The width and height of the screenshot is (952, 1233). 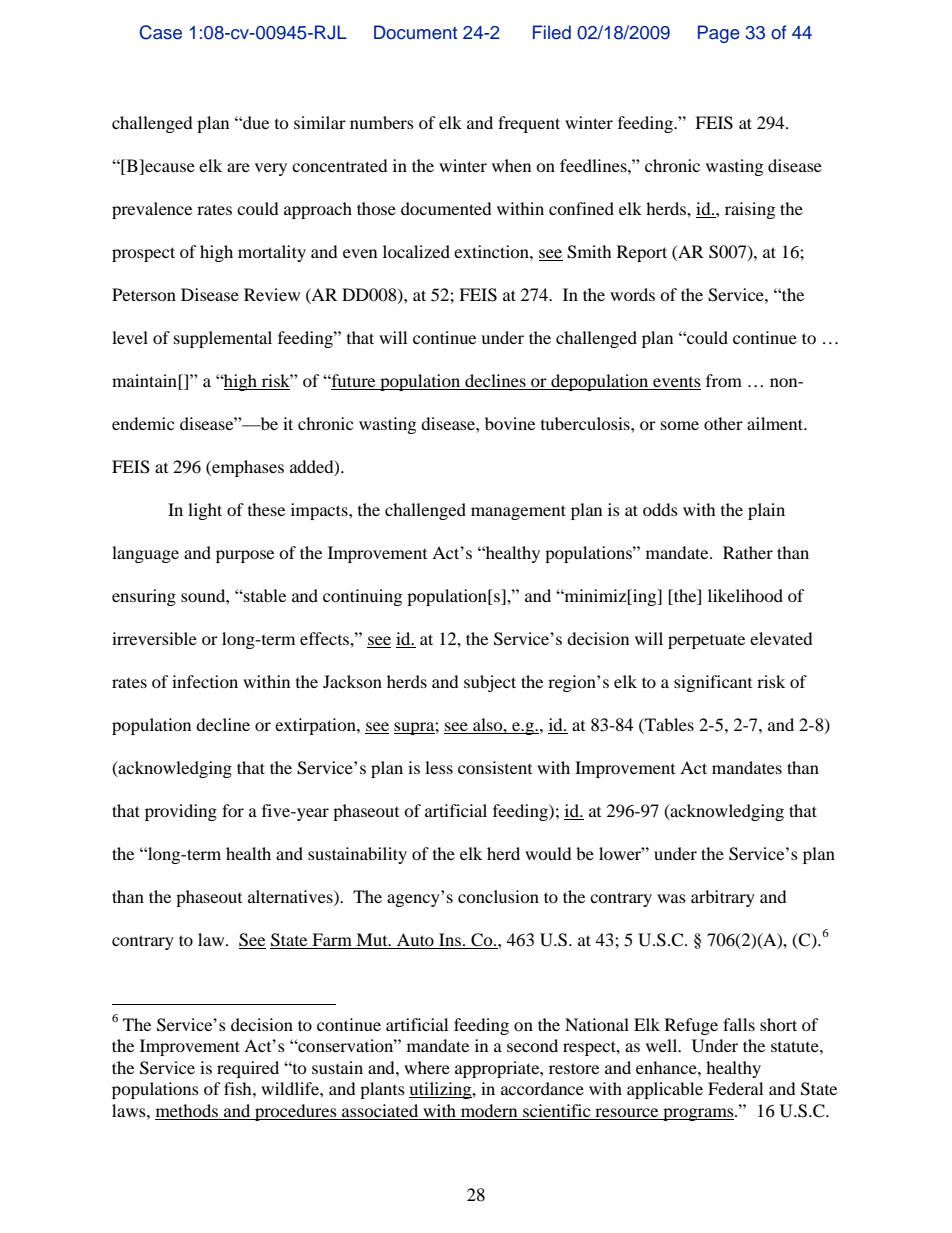 I want to click on less, so click(x=439, y=767).
